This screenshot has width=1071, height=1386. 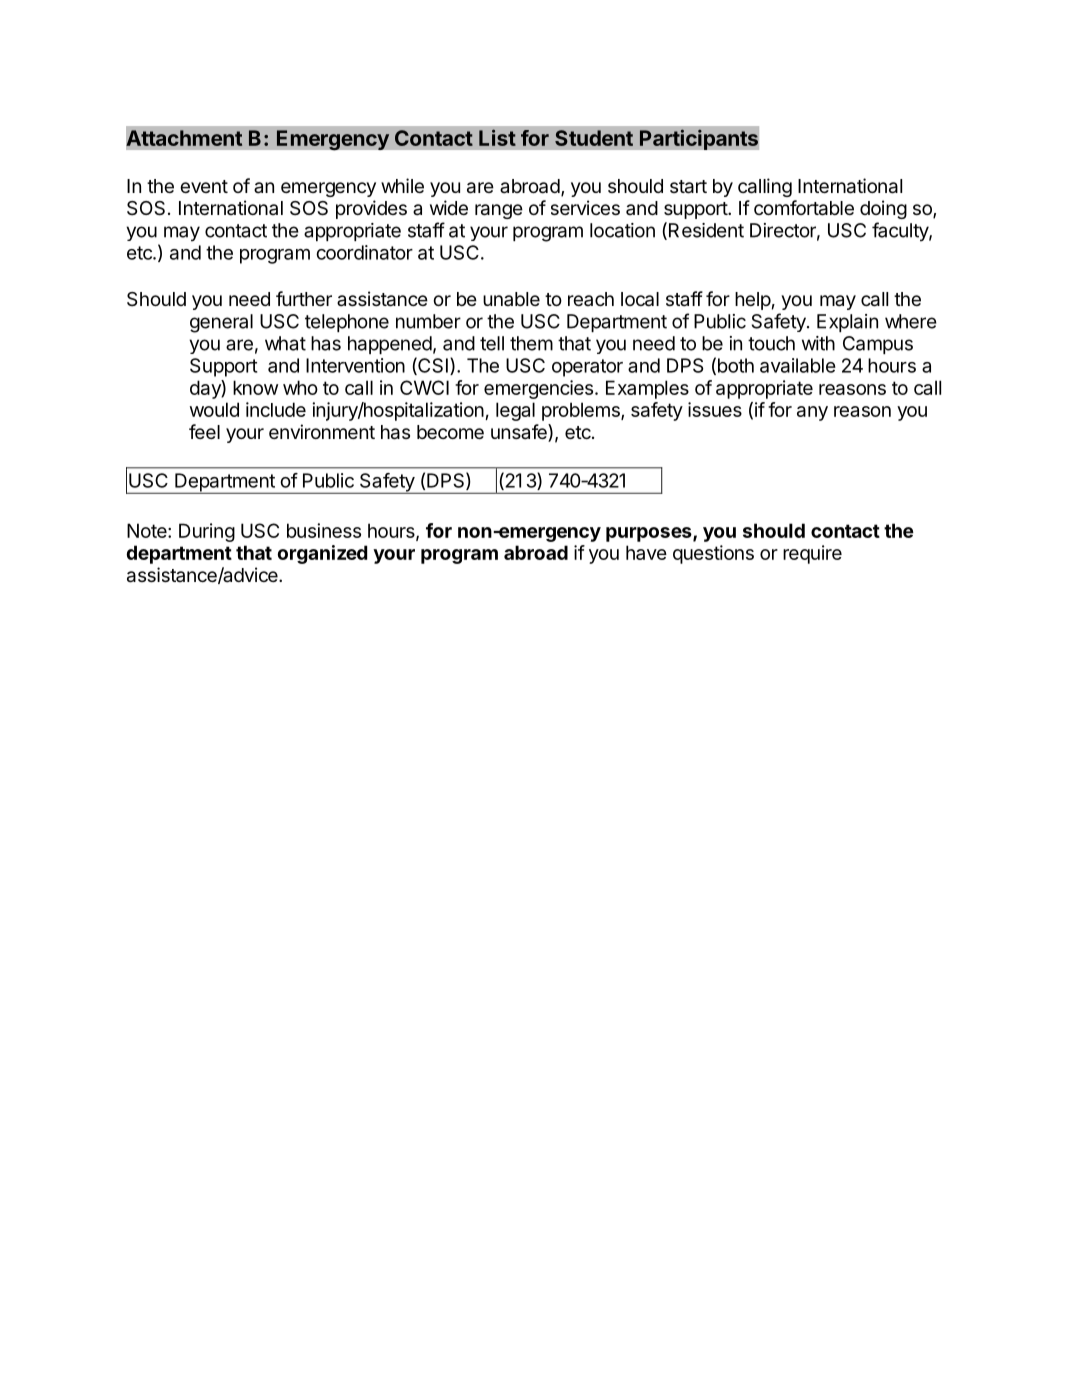 I want to click on comfortable, so click(x=804, y=208).
